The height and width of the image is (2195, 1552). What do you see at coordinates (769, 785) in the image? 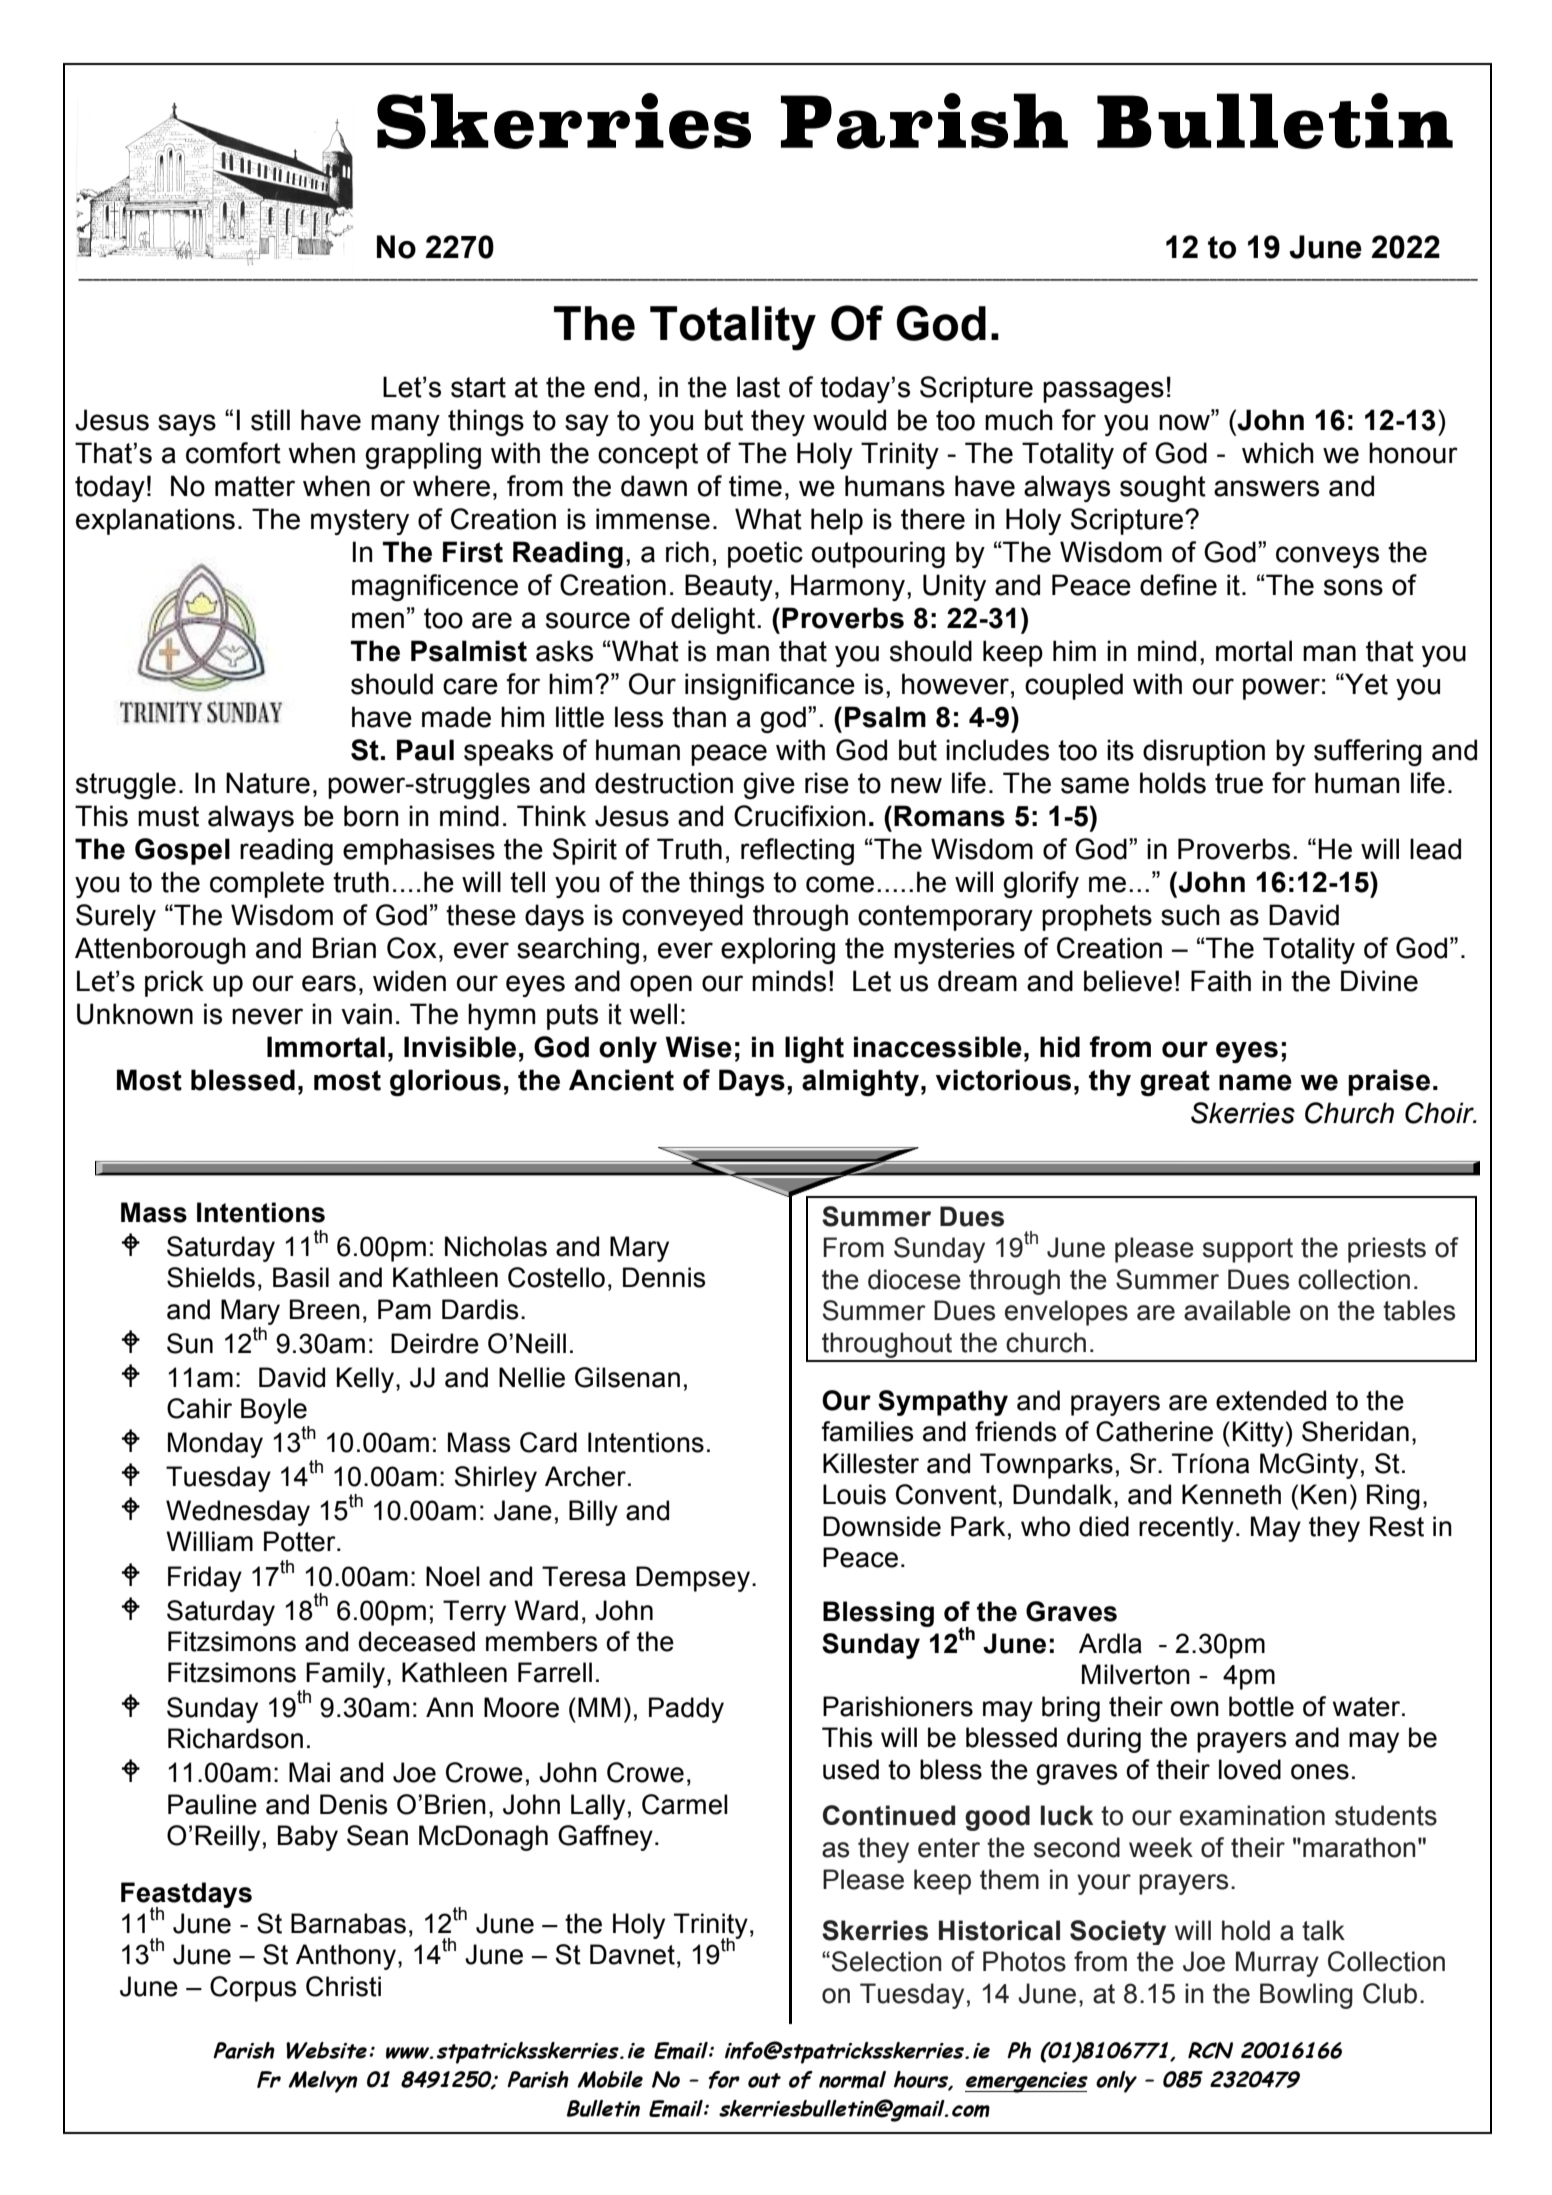
I see `give` at bounding box center [769, 785].
